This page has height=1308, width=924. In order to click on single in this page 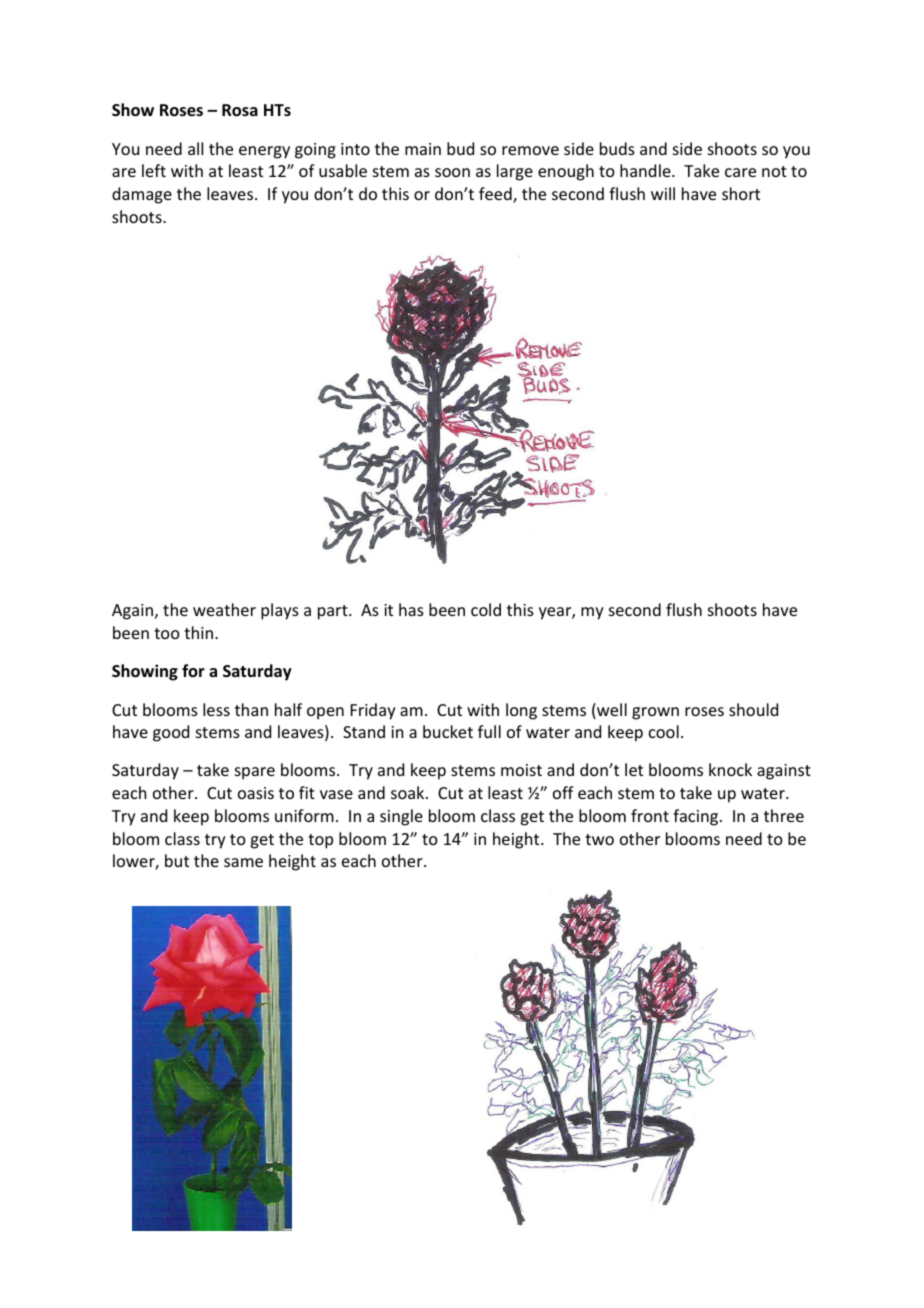, I will do `click(401, 817)`.
